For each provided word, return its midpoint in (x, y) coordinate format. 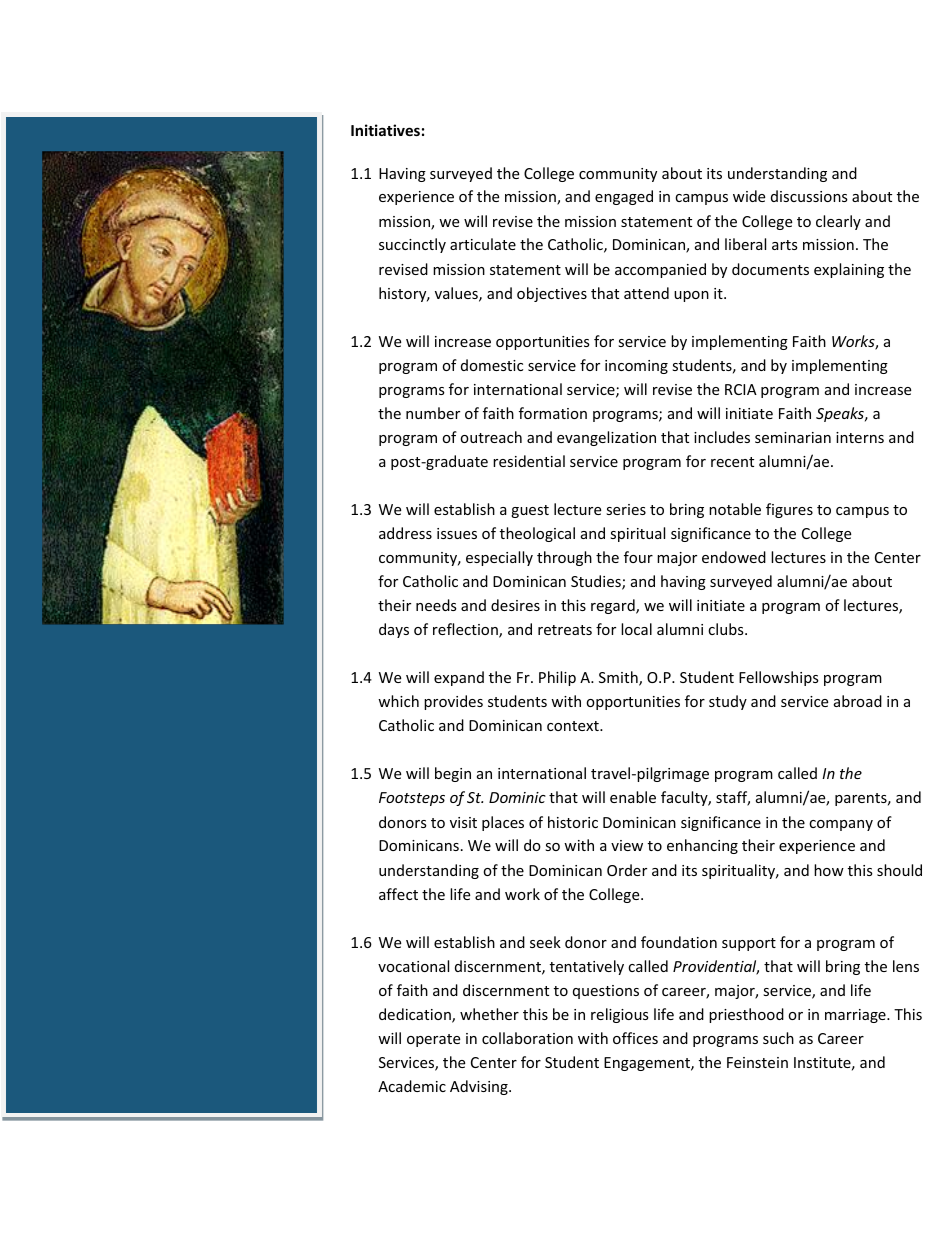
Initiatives (385, 130)
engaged (624, 197)
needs (436, 605)
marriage (856, 1016)
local (636, 629)
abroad (858, 701)
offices (635, 1038)
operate (433, 1040)
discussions (809, 196)
